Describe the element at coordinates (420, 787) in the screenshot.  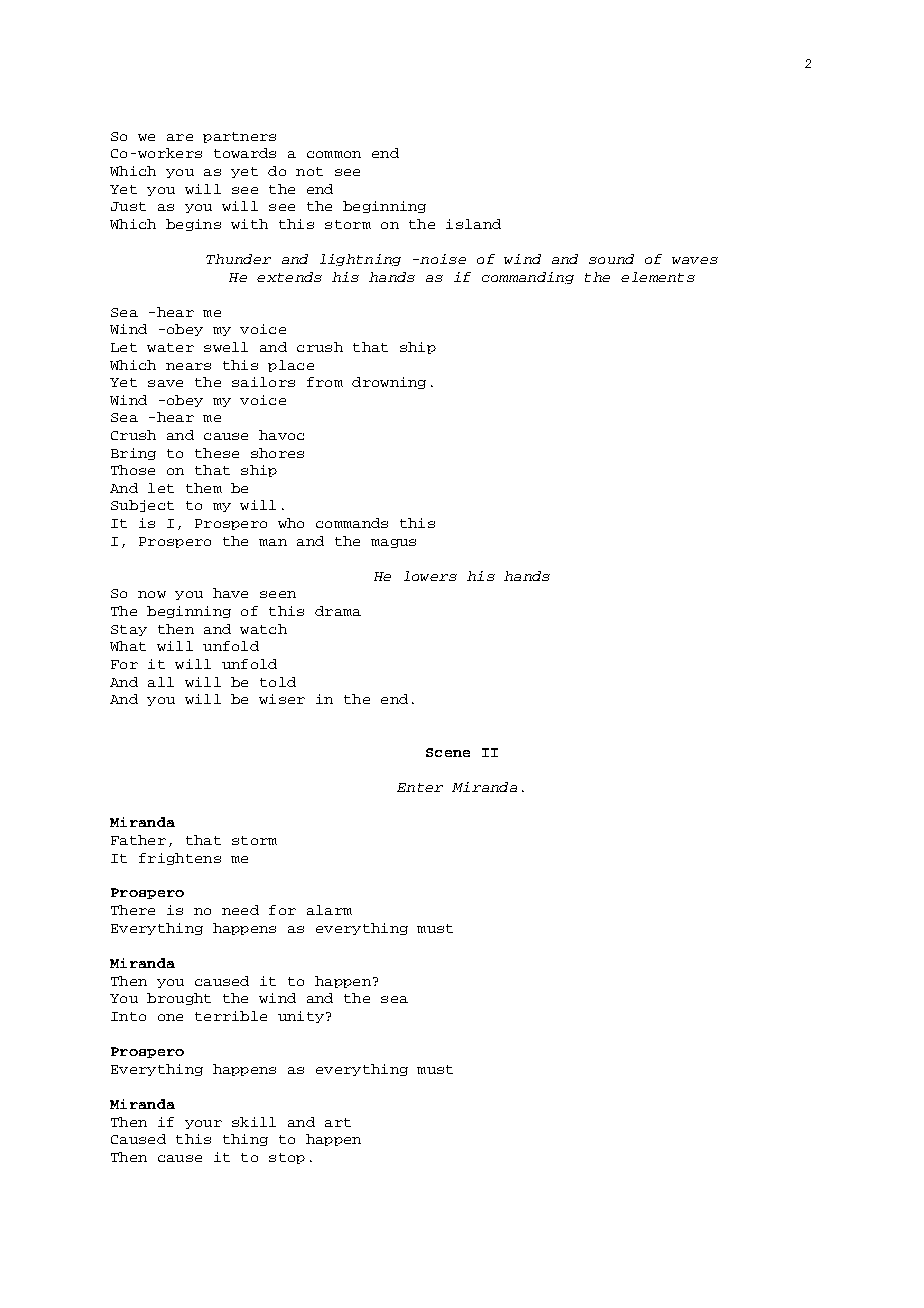
I see `Enter` at that location.
